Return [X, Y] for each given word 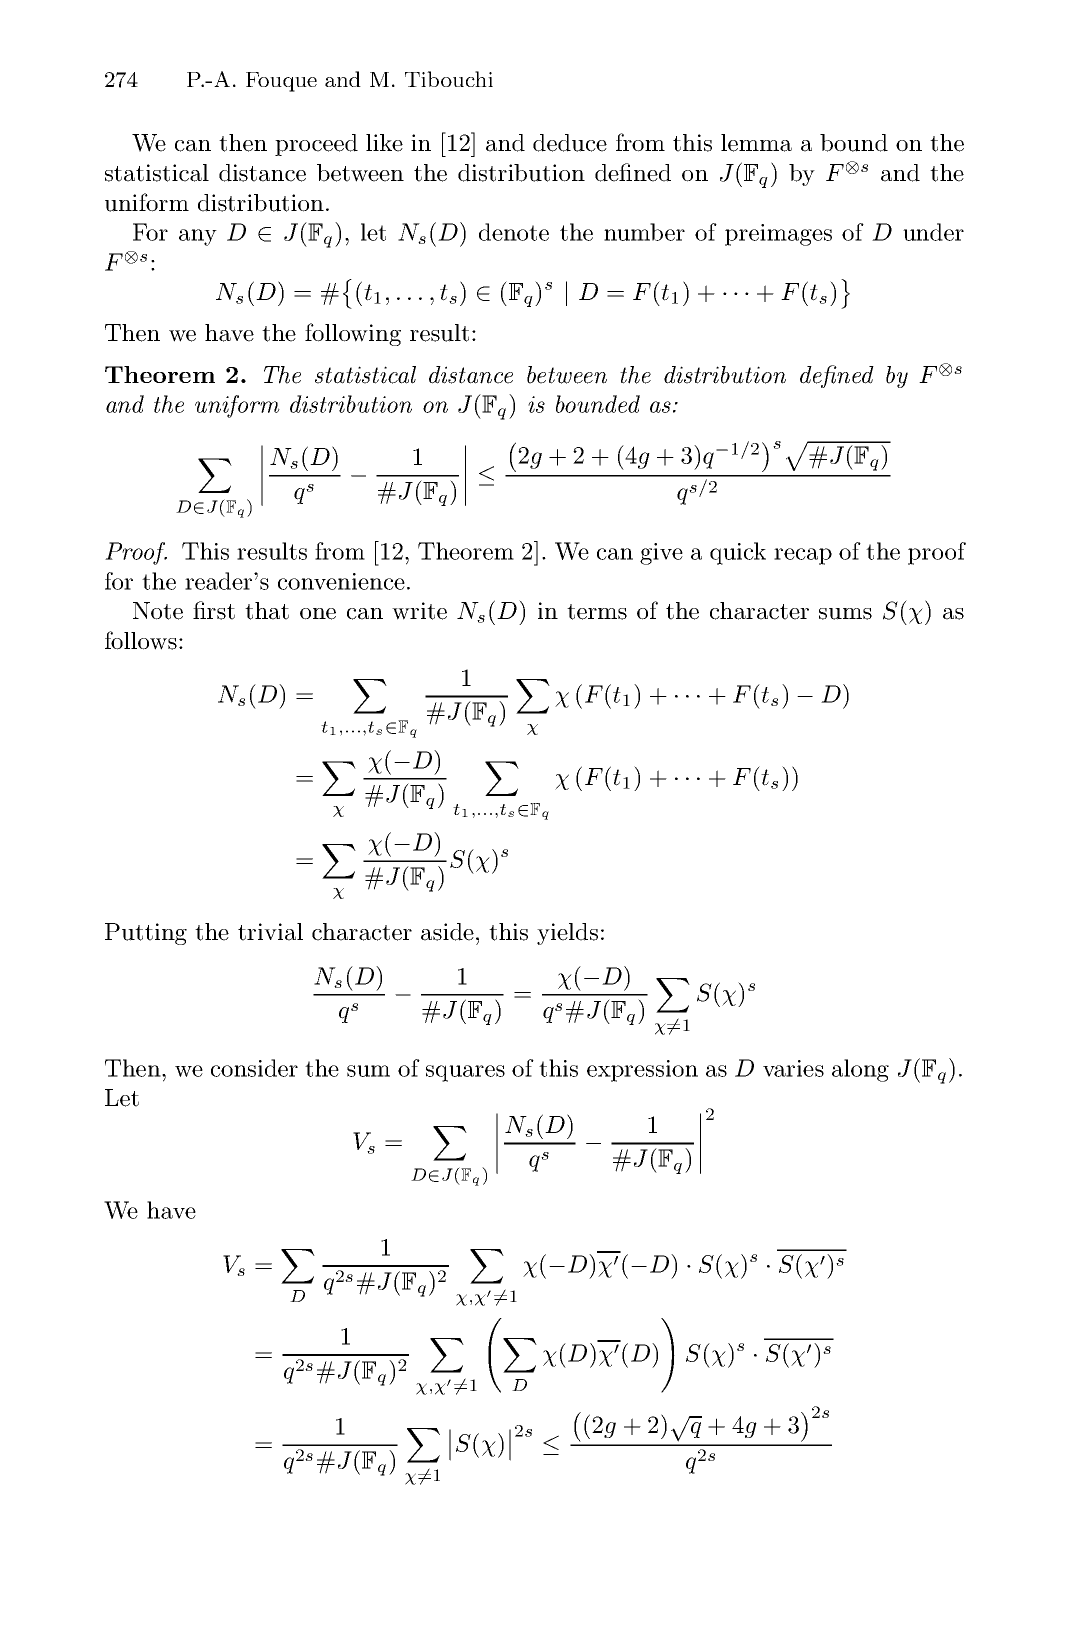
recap [803, 556]
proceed [316, 145]
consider [254, 1068]
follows [141, 640]
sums [845, 614]
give [661, 554]
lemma [756, 143]
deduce [570, 143]
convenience [341, 581]
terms [597, 612]
